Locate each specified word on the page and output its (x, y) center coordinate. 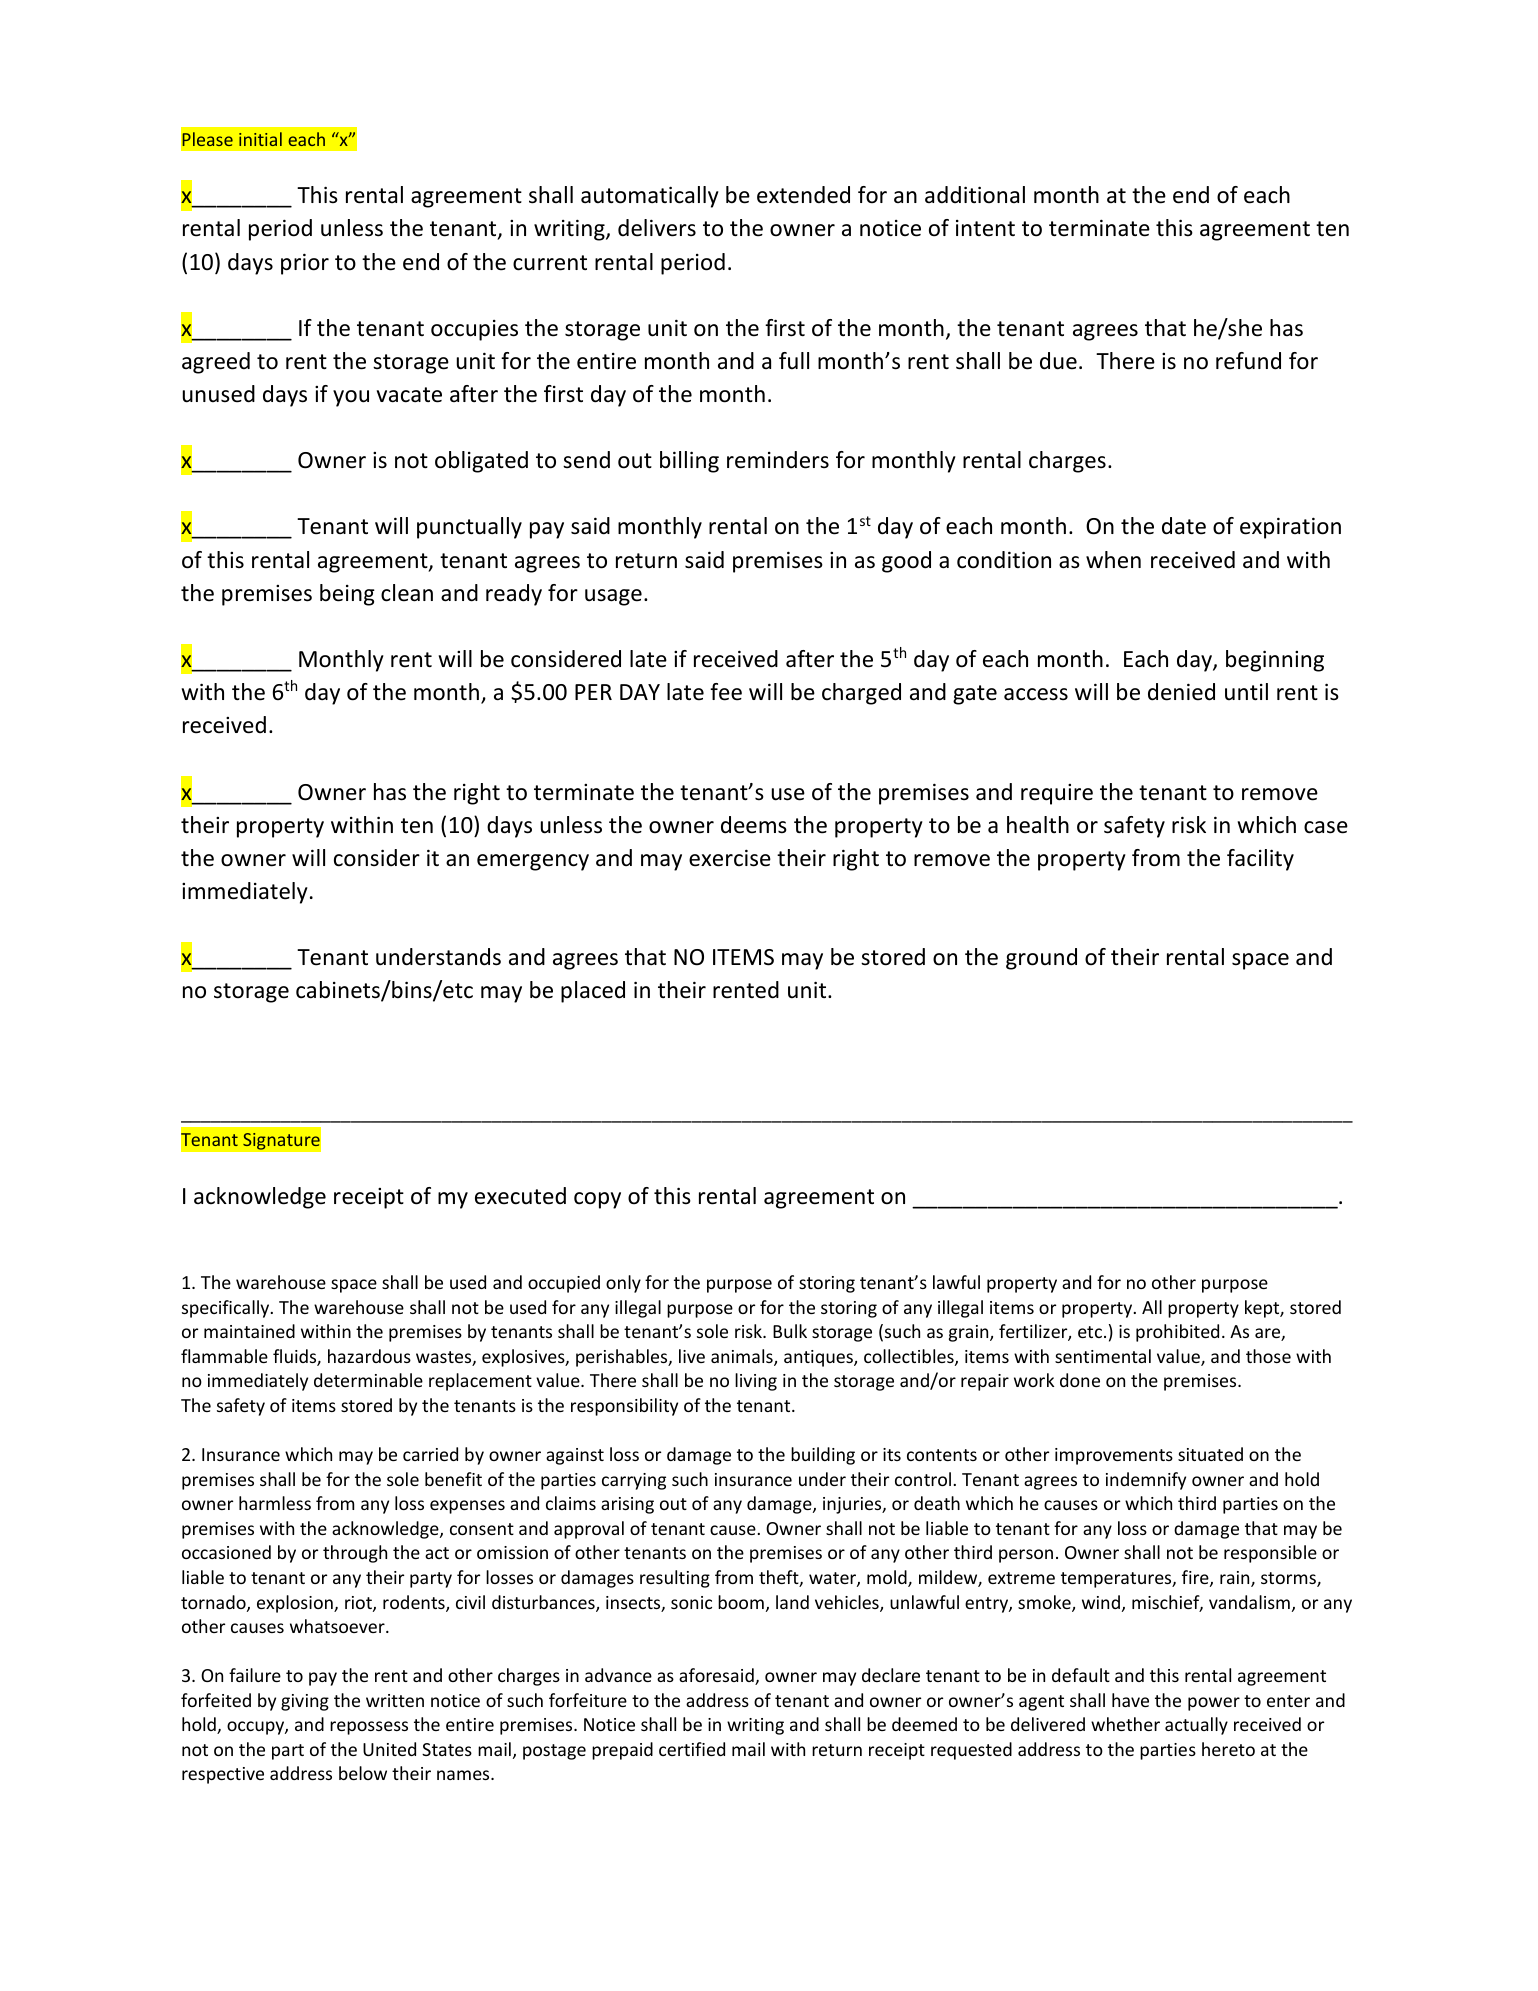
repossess (369, 1728)
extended (803, 195)
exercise (730, 858)
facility (1260, 860)
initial (260, 139)
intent (985, 228)
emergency (533, 862)
